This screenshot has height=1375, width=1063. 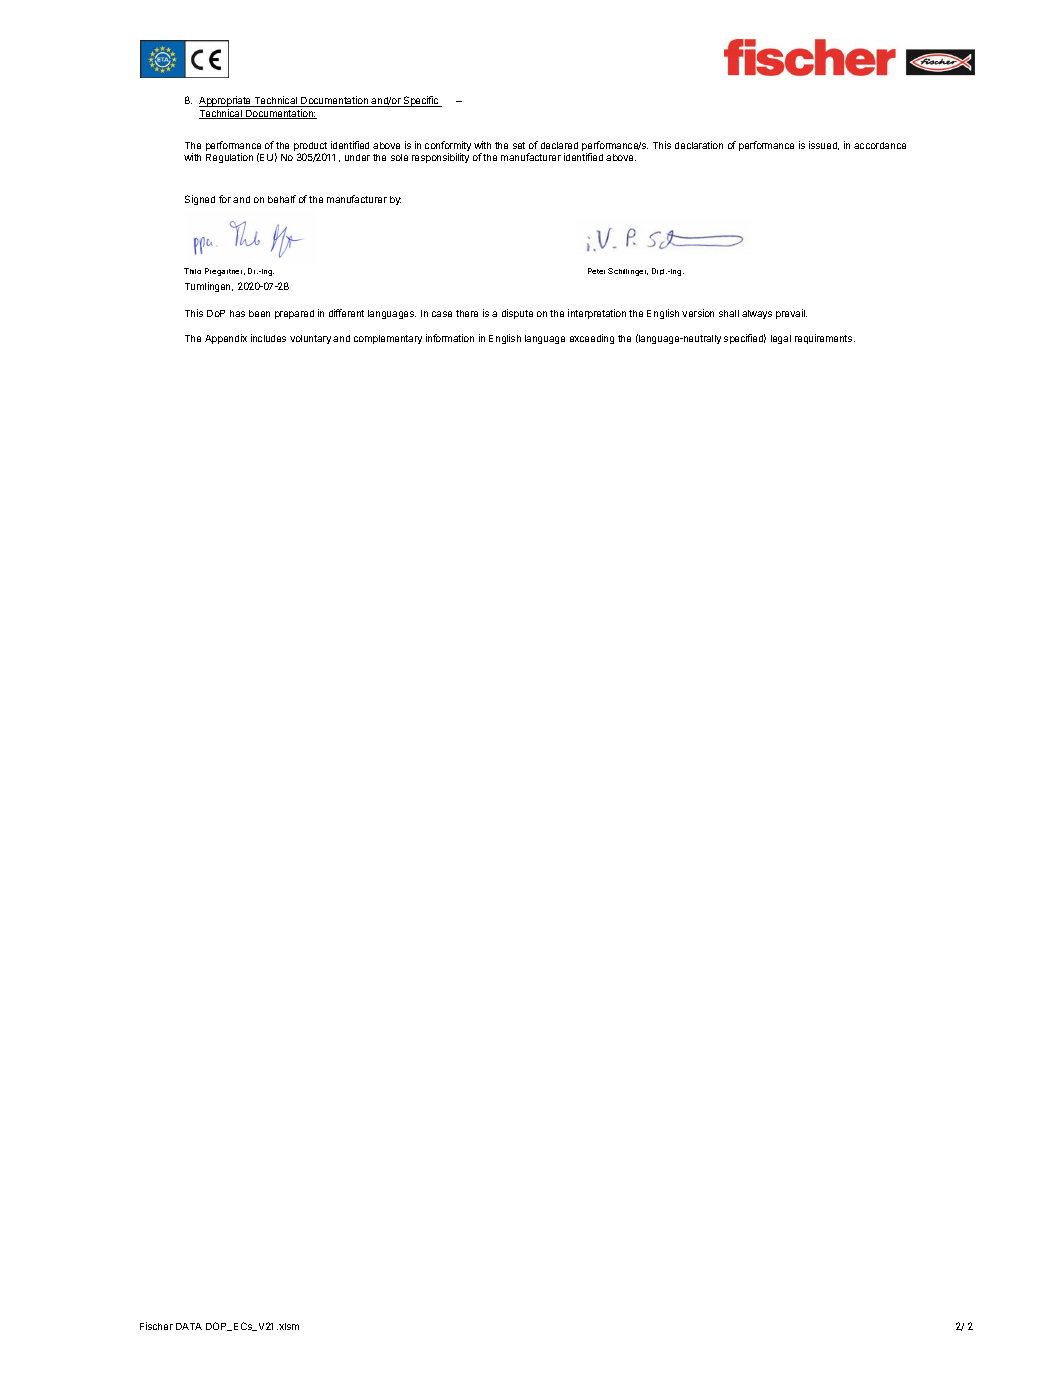 I want to click on exceeding, so click(x=592, y=339).
